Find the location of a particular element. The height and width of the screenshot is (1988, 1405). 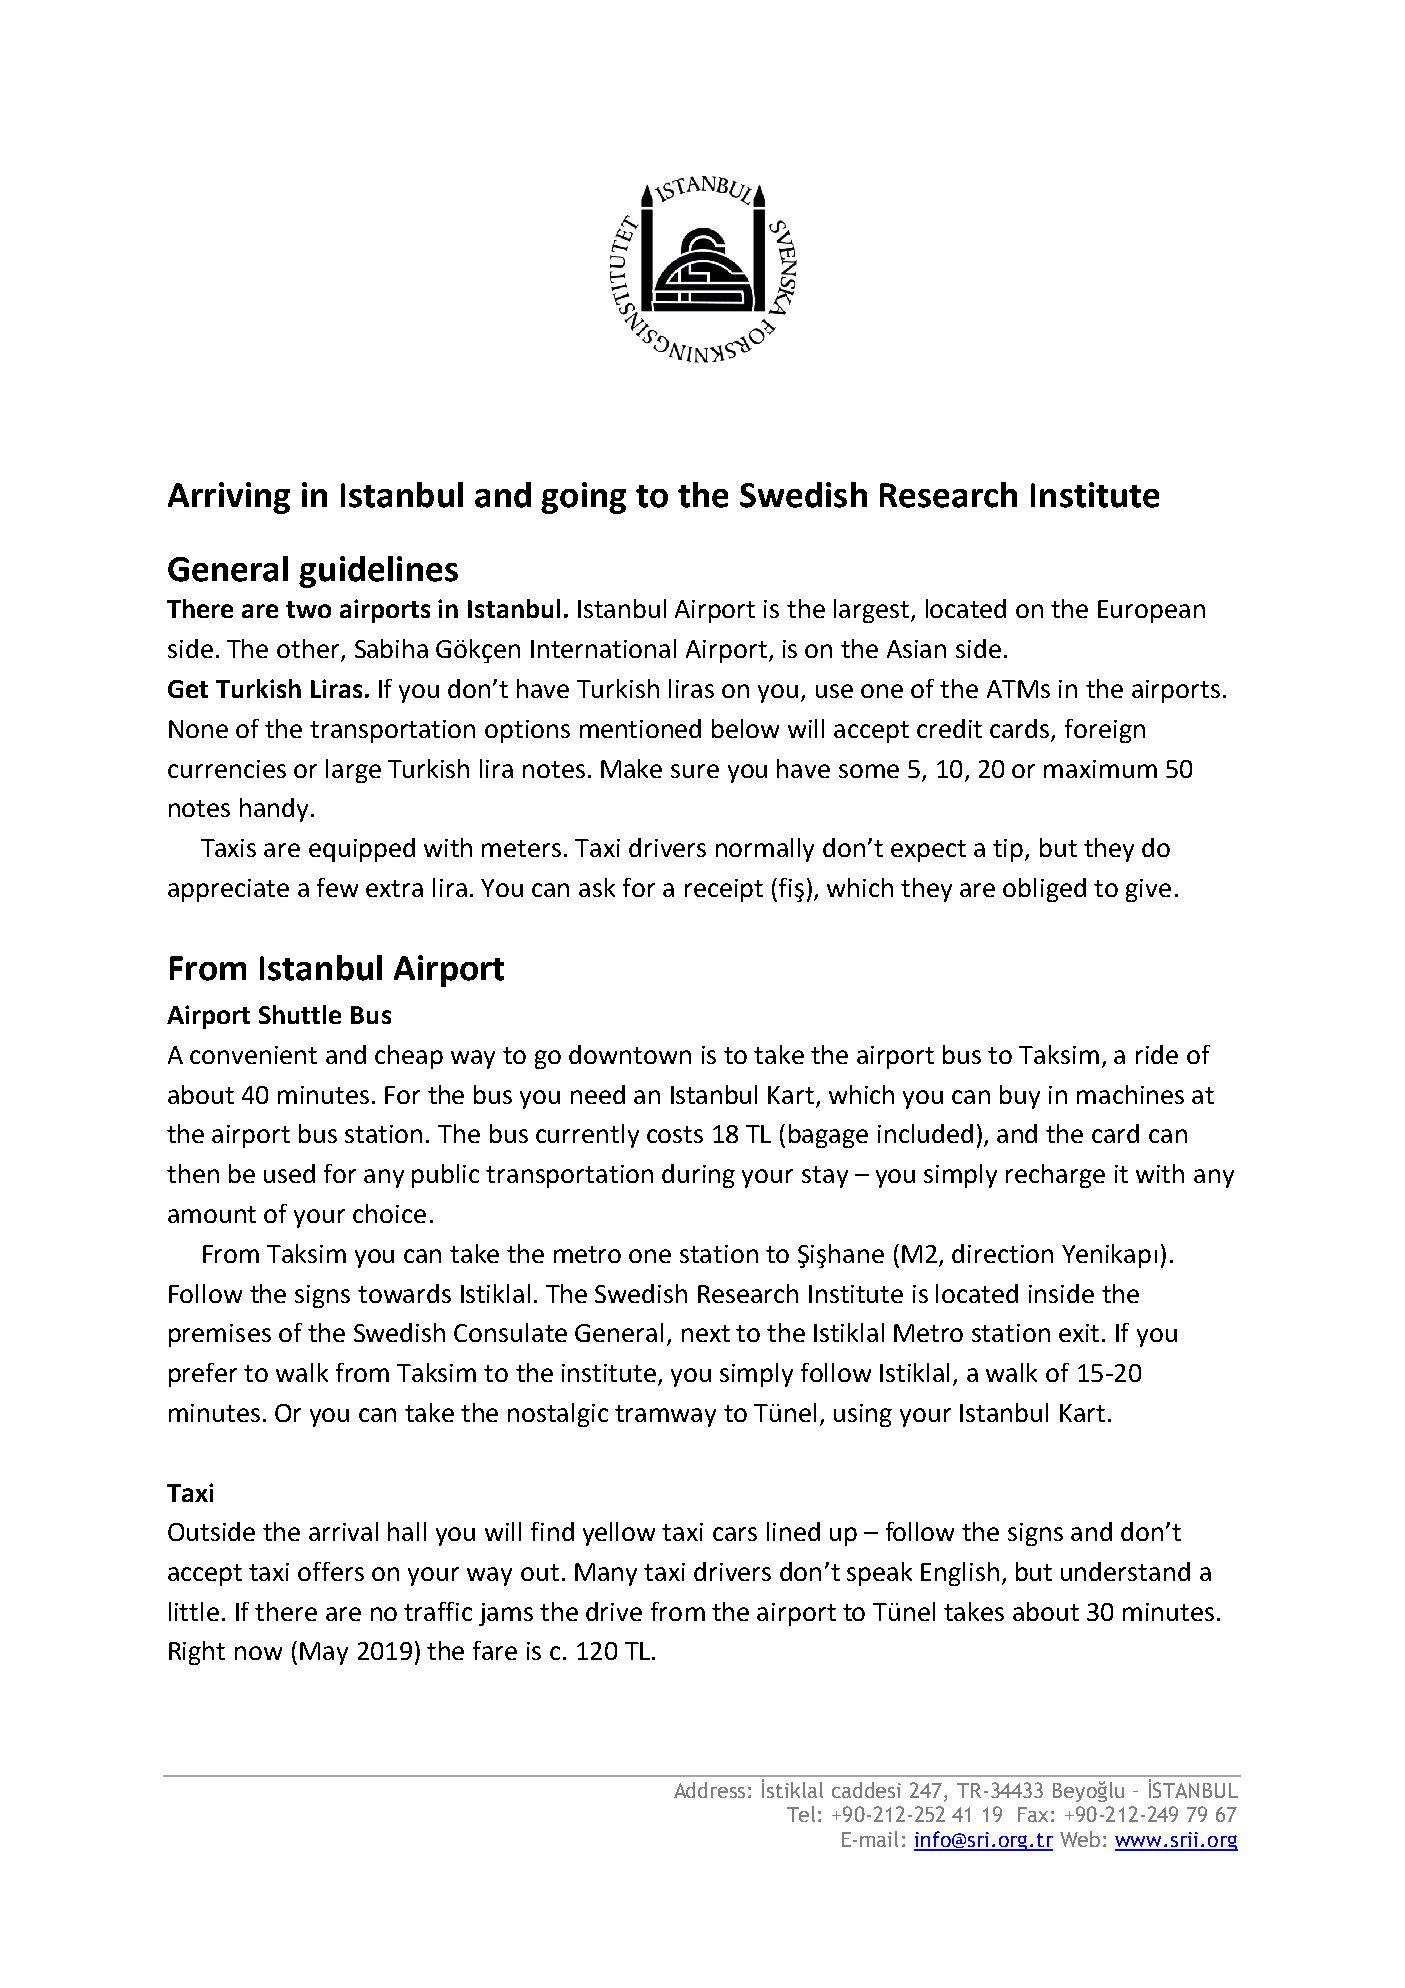

equipped is located at coordinates (362, 850).
